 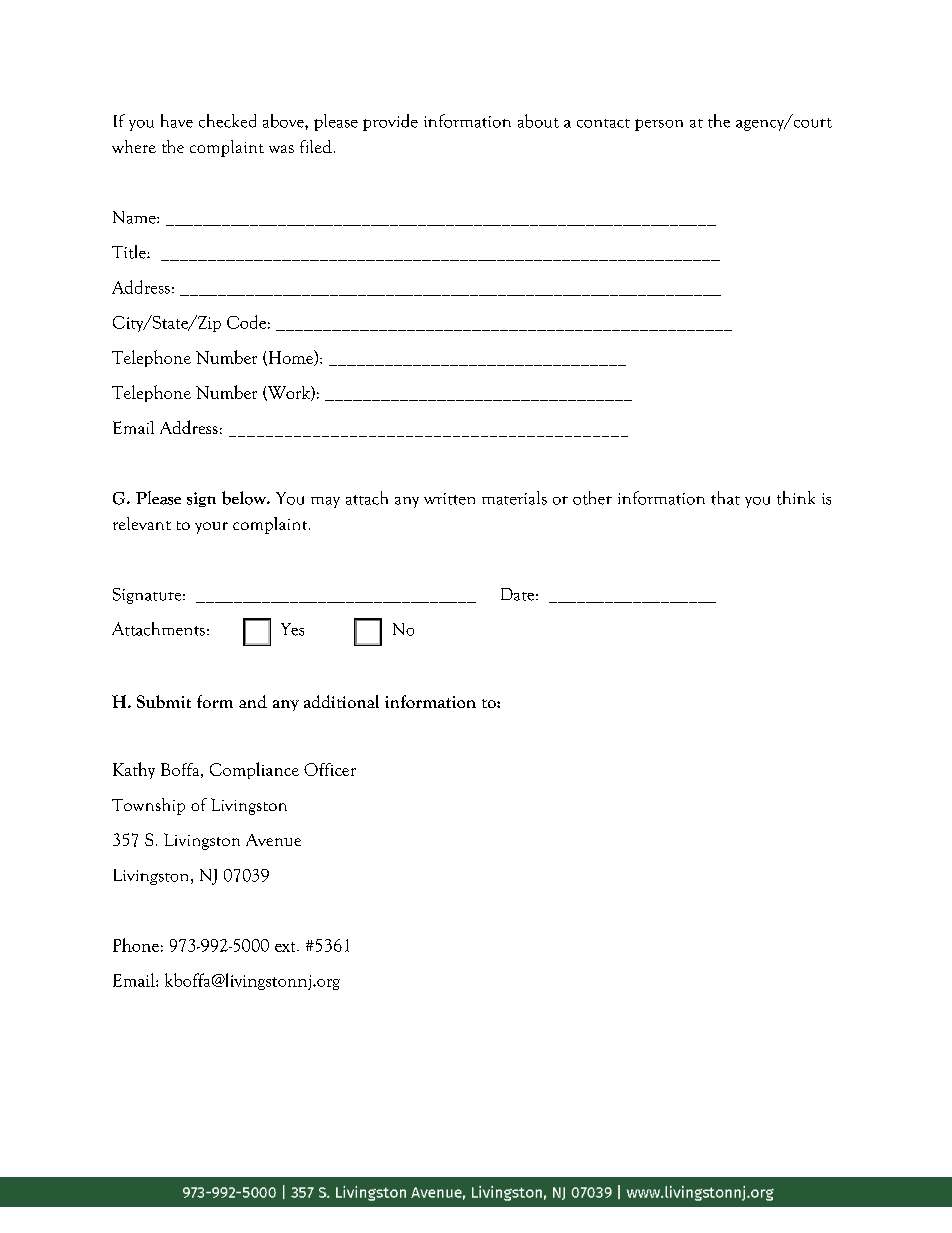 What do you see at coordinates (659, 125) in the screenshot?
I see `person` at bounding box center [659, 125].
